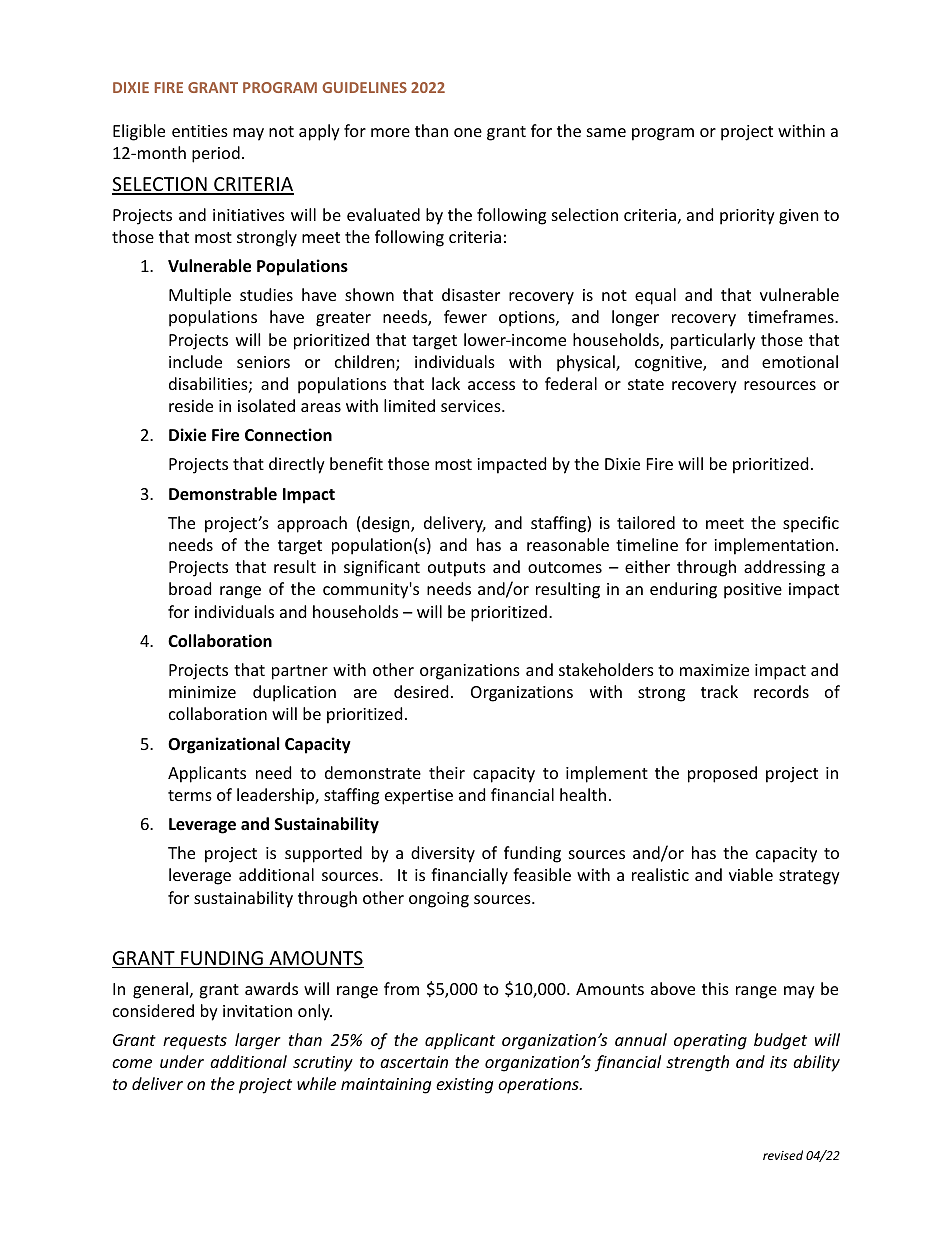  I want to click on positive, so click(753, 591).
